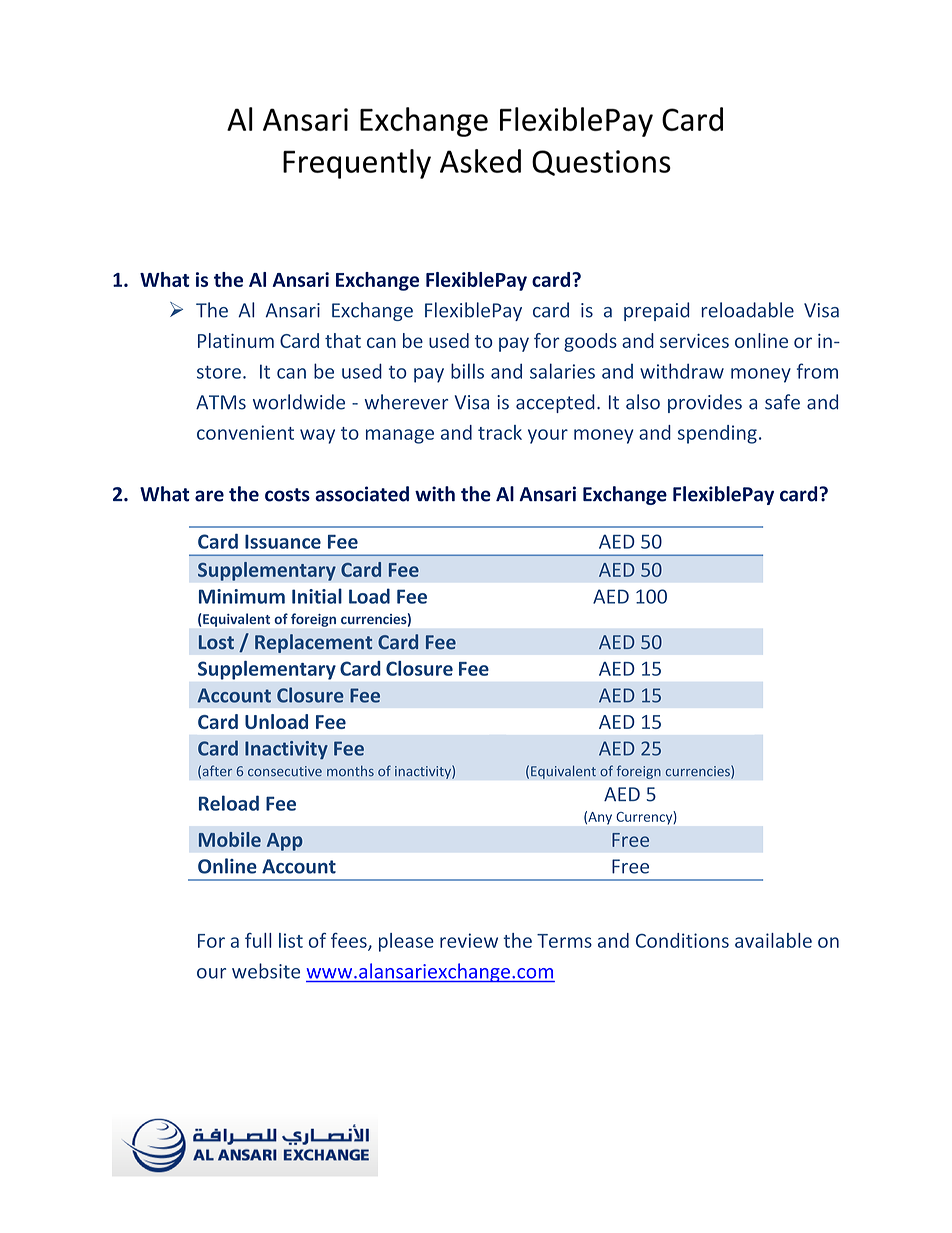  I want to click on list, so click(291, 940).
